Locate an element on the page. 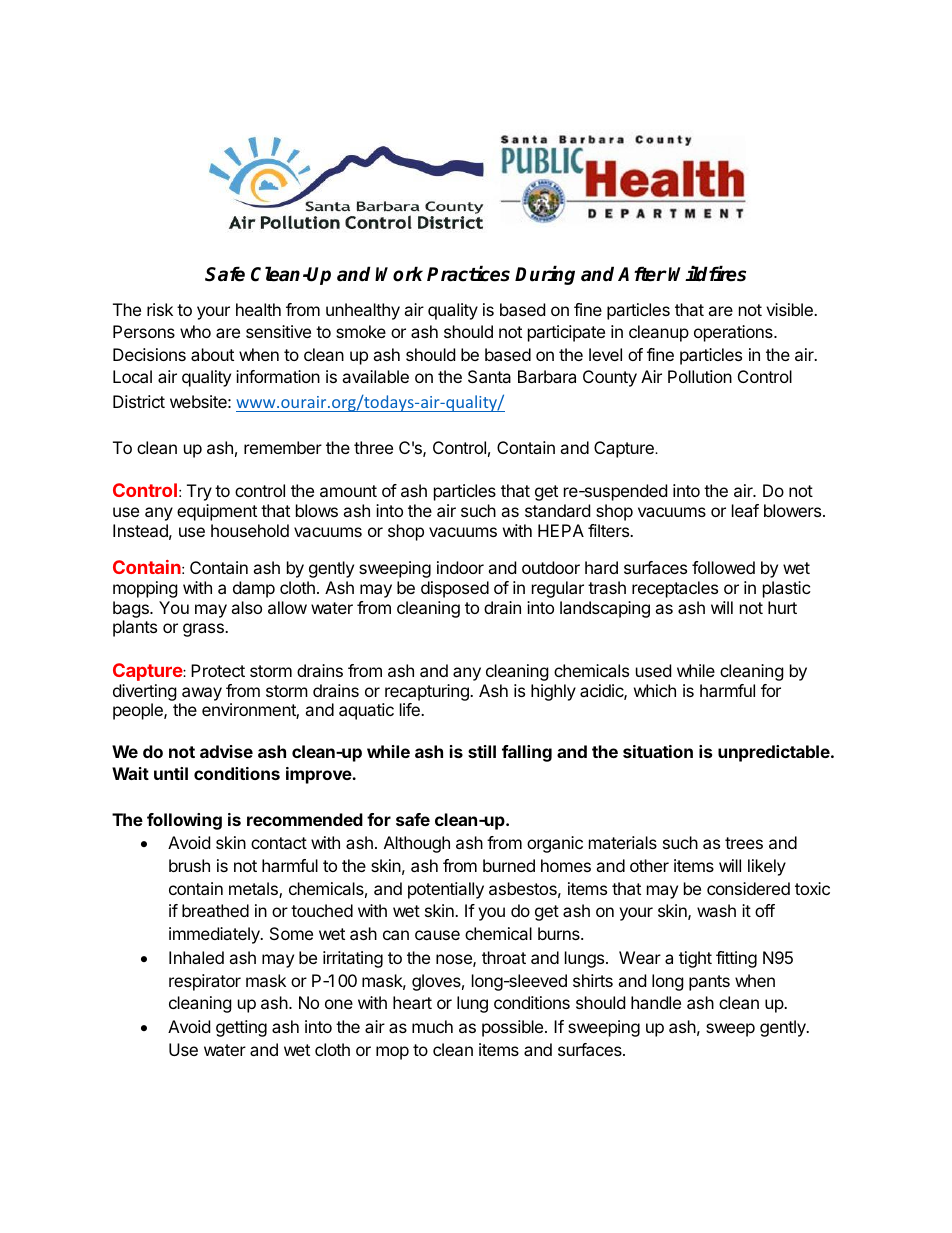 This image has width=952, height=1233. pants is located at coordinates (709, 983).
